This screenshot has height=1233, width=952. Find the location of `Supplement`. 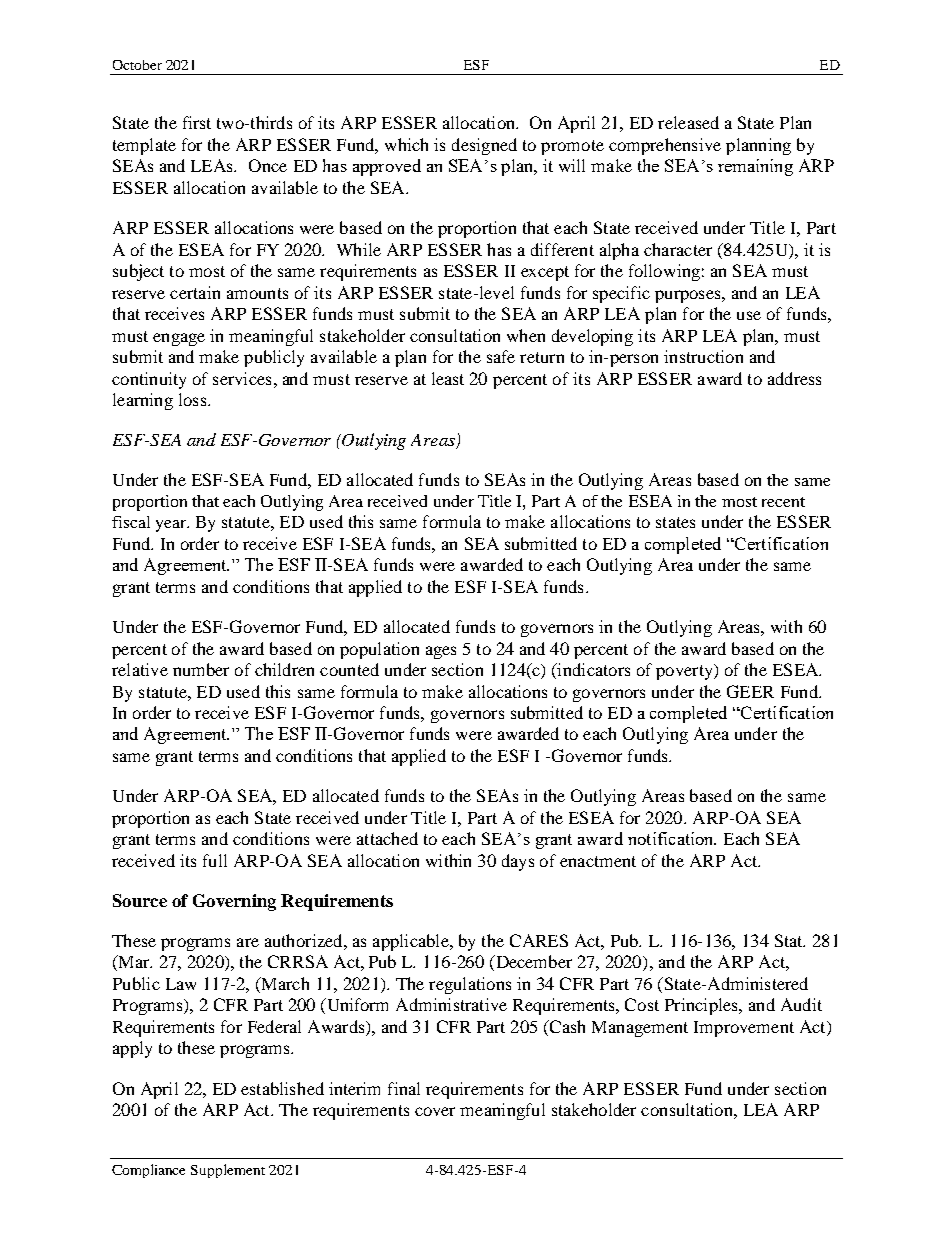

Supplement is located at coordinates (228, 1171).
